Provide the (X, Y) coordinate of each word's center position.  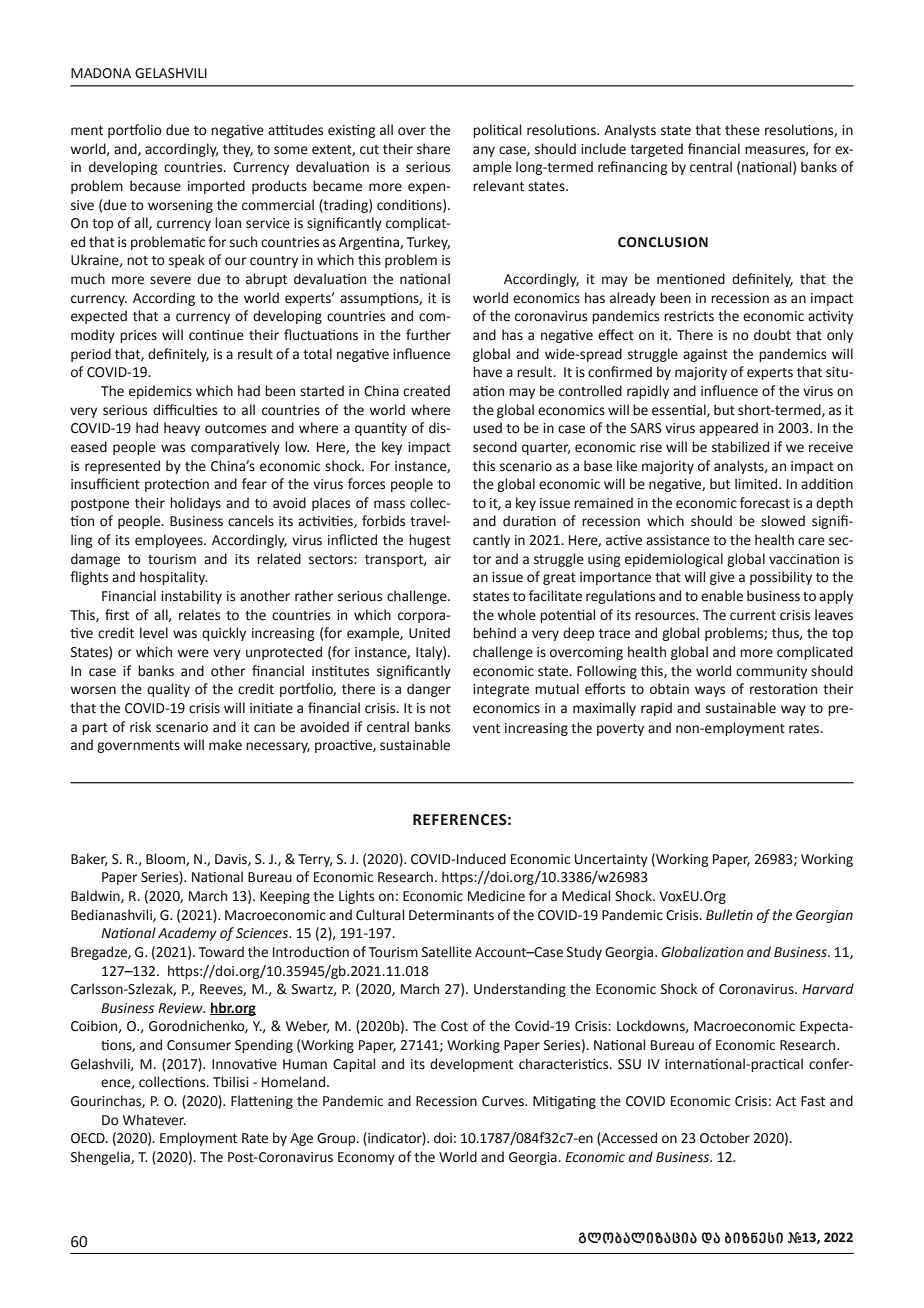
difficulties (185, 410)
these (742, 130)
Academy (187, 934)
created (426, 391)
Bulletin (729, 915)
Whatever (154, 1120)
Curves (504, 1101)
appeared (728, 429)
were (193, 653)
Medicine (496, 896)
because (155, 186)
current (753, 616)
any (484, 151)
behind (494, 633)
